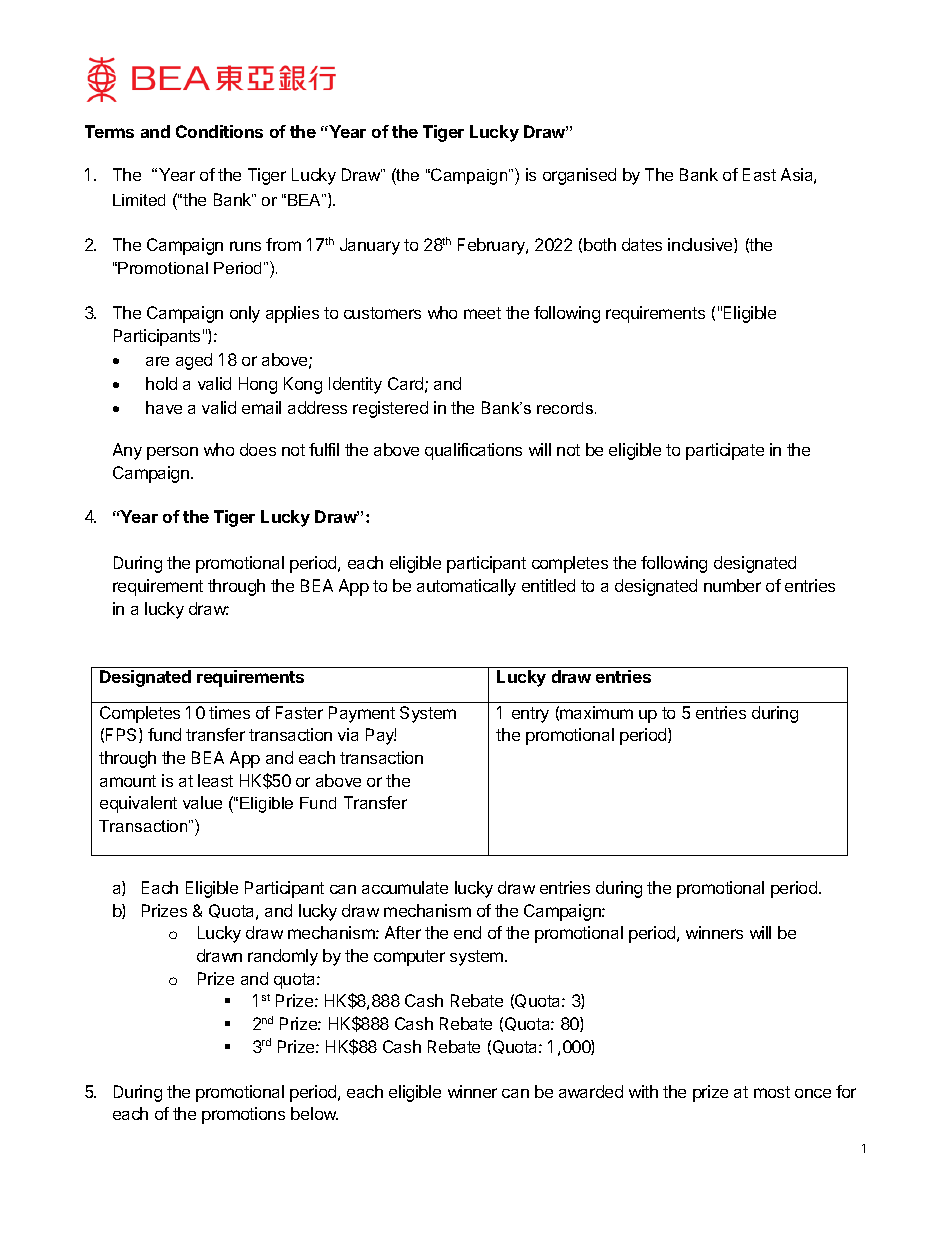 The height and width of the image is (1233, 952). Describe the element at coordinates (591, 1091) in the image. I see `awarded` at that location.
